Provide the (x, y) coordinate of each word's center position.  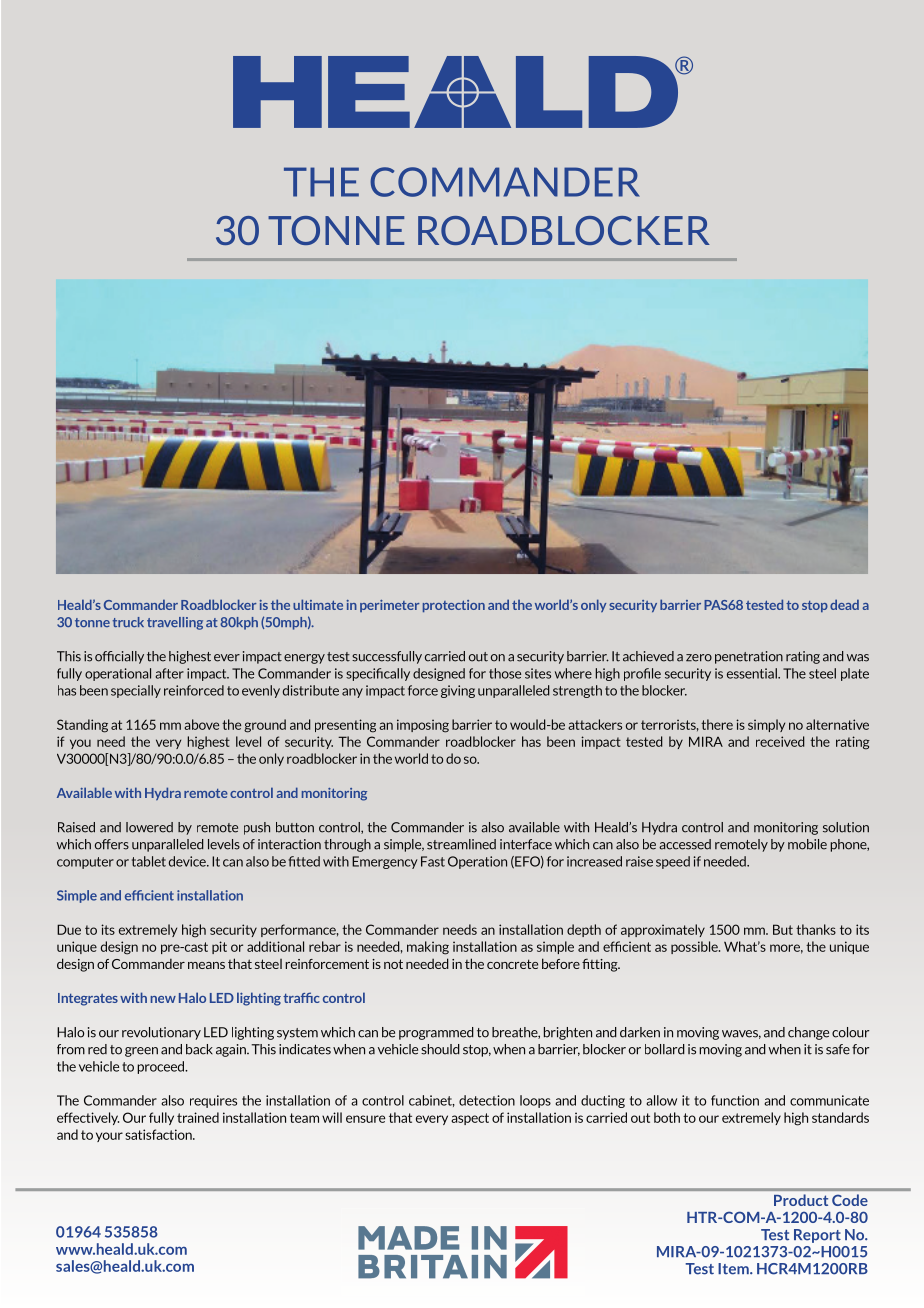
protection (454, 606)
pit (219, 947)
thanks (816, 929)
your (109, 1137)
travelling (175, 623)
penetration (749, 657)
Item (734, 1269)
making (428, 948)
